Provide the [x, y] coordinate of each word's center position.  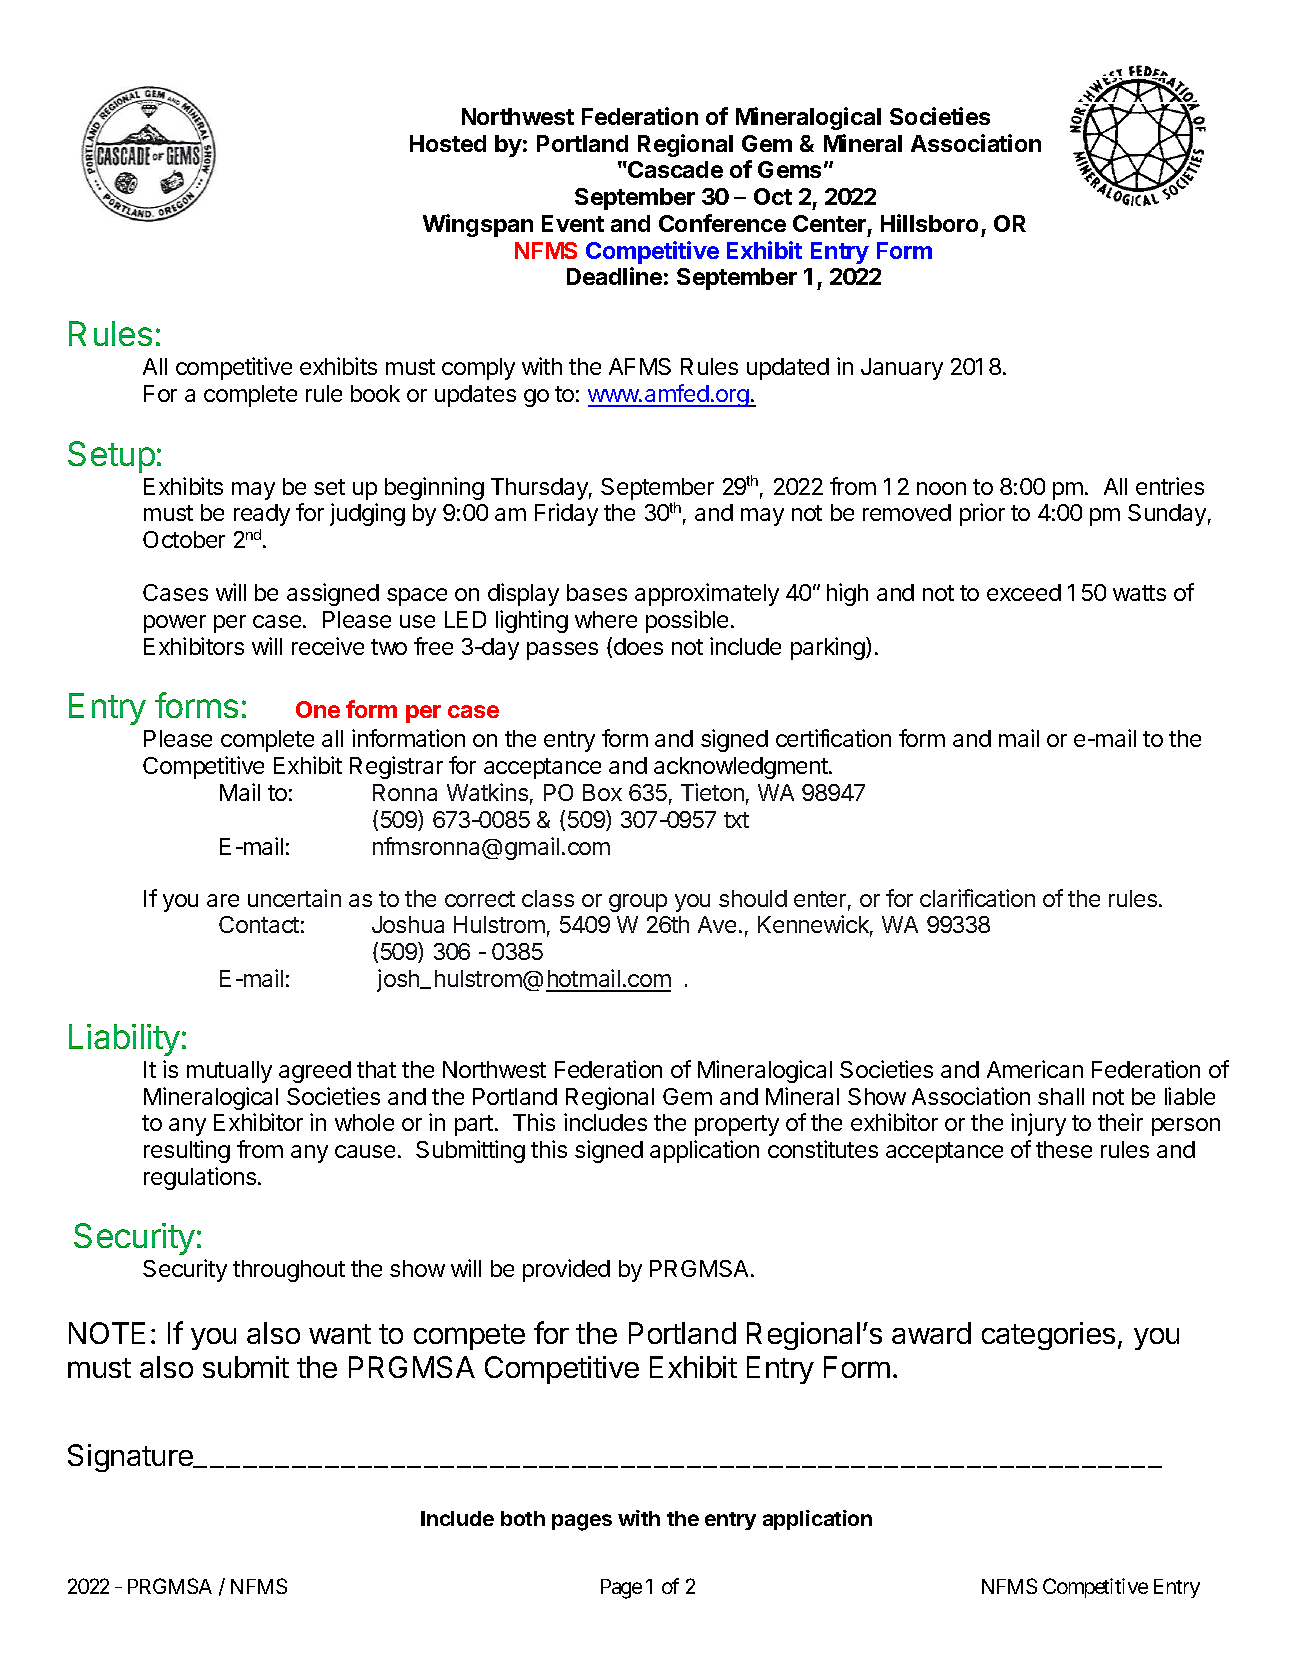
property [737, 1125]
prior [982, 514]
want [340, 1334]
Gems [789, 169]
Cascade [674, 169]
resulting [187, 1151]
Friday [566, 514]
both [523, 1518]
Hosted [448, 143]
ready [262, 515]
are [223, 900]
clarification [977, 898]
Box [602, 792]
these [1064, 1149]
